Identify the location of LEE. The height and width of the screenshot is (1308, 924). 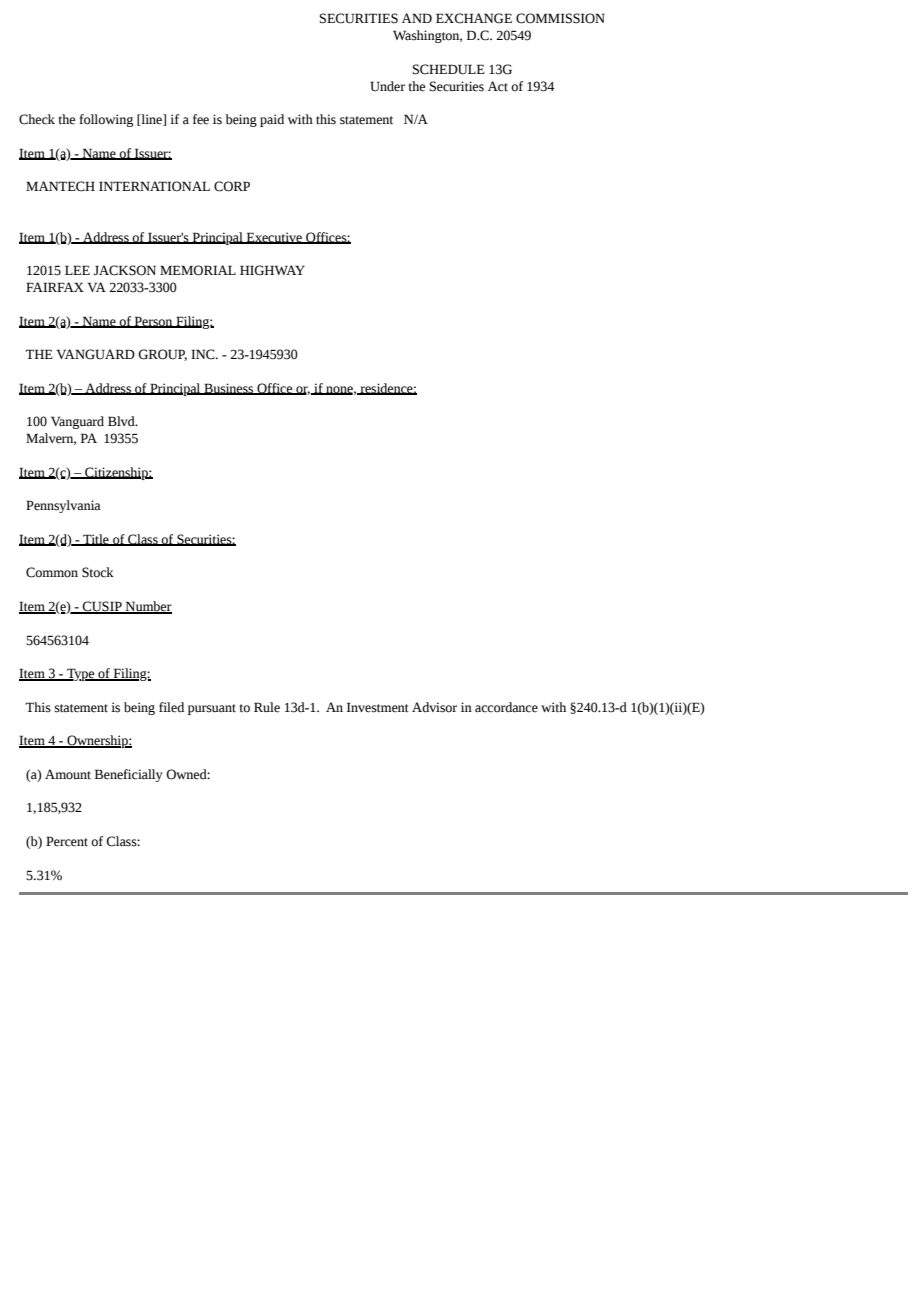
(77, 270).
